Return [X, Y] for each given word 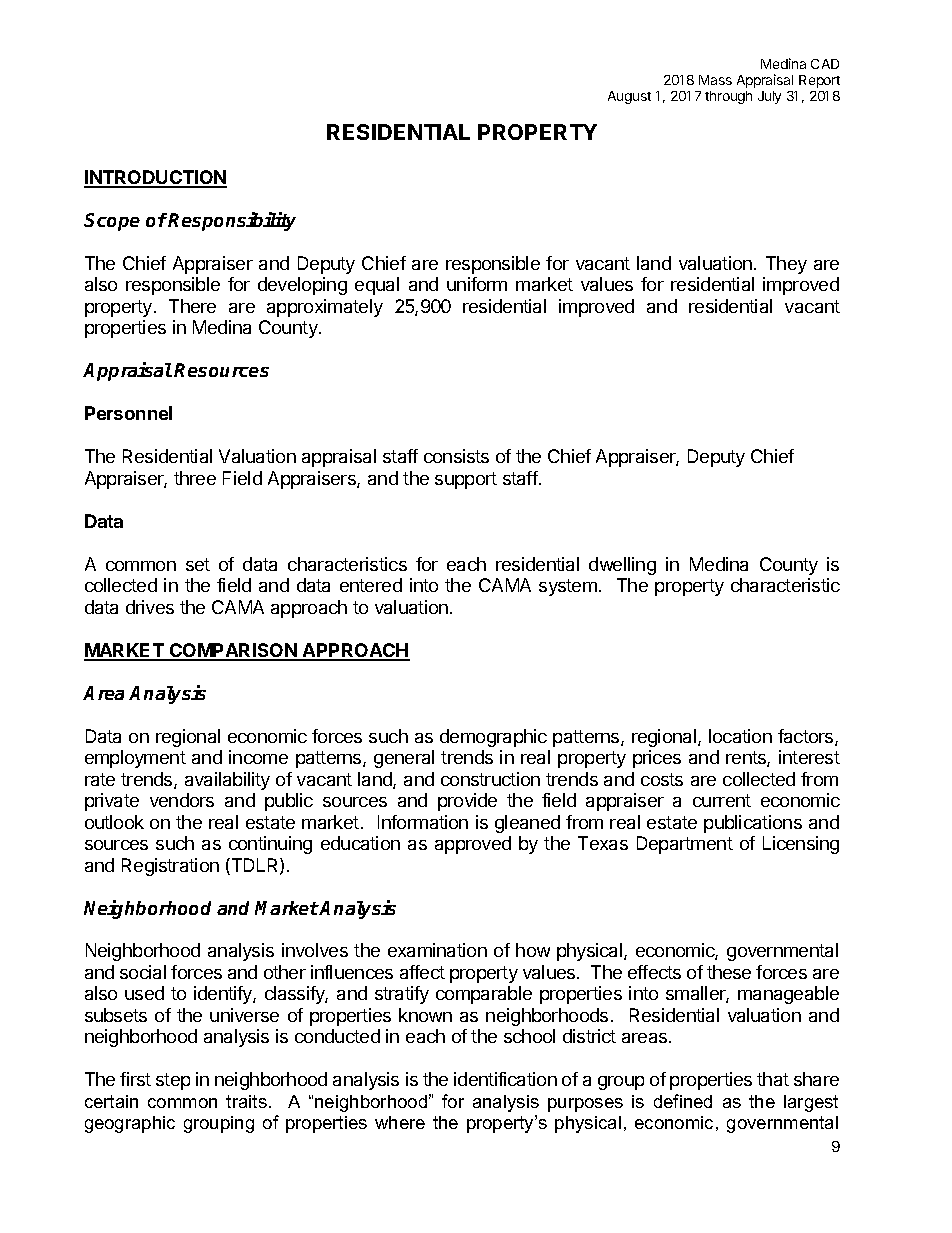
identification [505, 1079]
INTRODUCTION [155, 178]
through [728, 97]
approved [473, 845]
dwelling [622, 566]
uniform [477, 284]
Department [685, 845]
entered [371, 585]
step [173, 1081]
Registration [170, 867]
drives [150, 607]
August [629, 97]
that [773, 1079]
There [192, 306]
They [786, 265]
